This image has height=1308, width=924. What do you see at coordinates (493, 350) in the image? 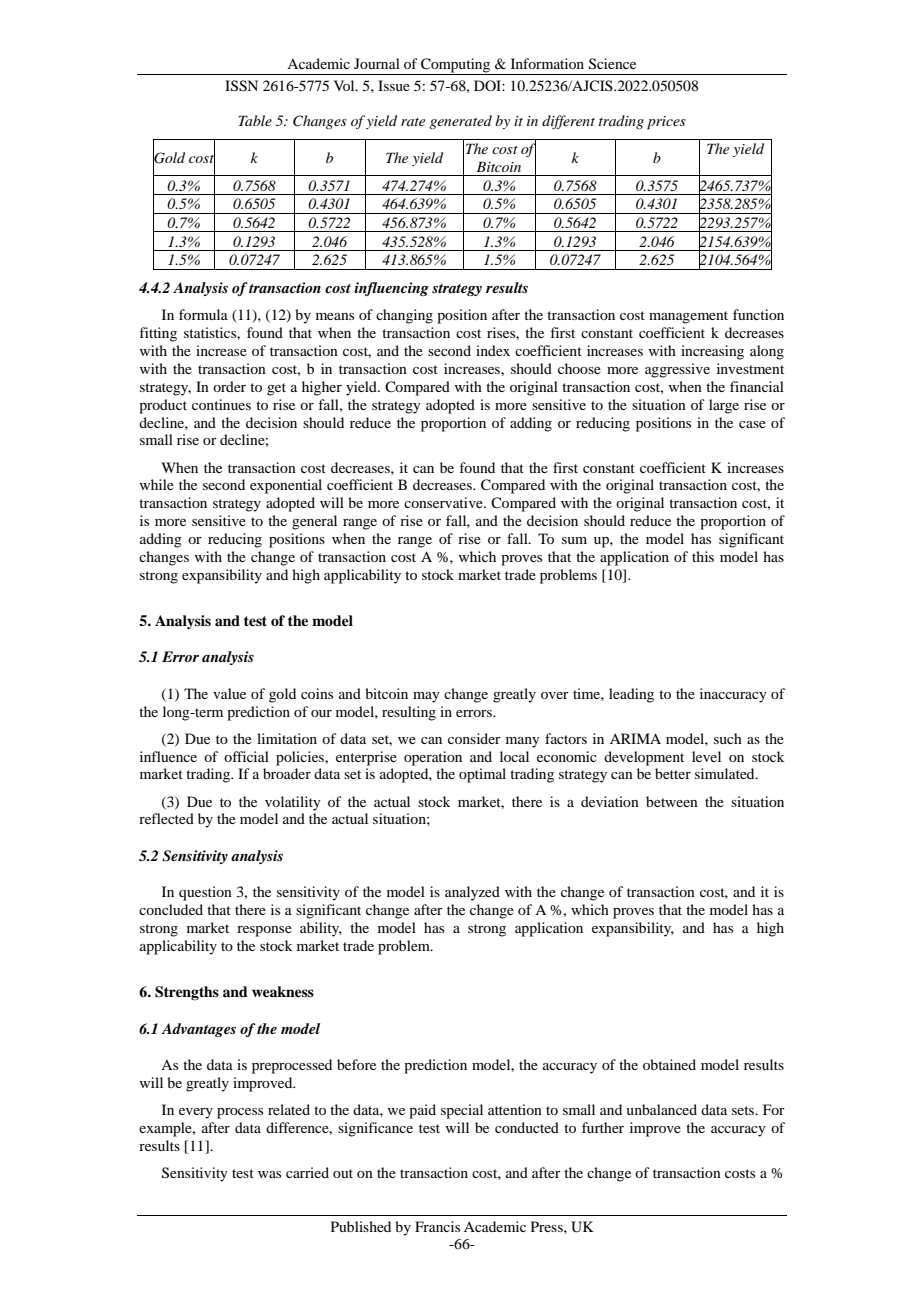
I see `index` at bounding box center [493, 350].
